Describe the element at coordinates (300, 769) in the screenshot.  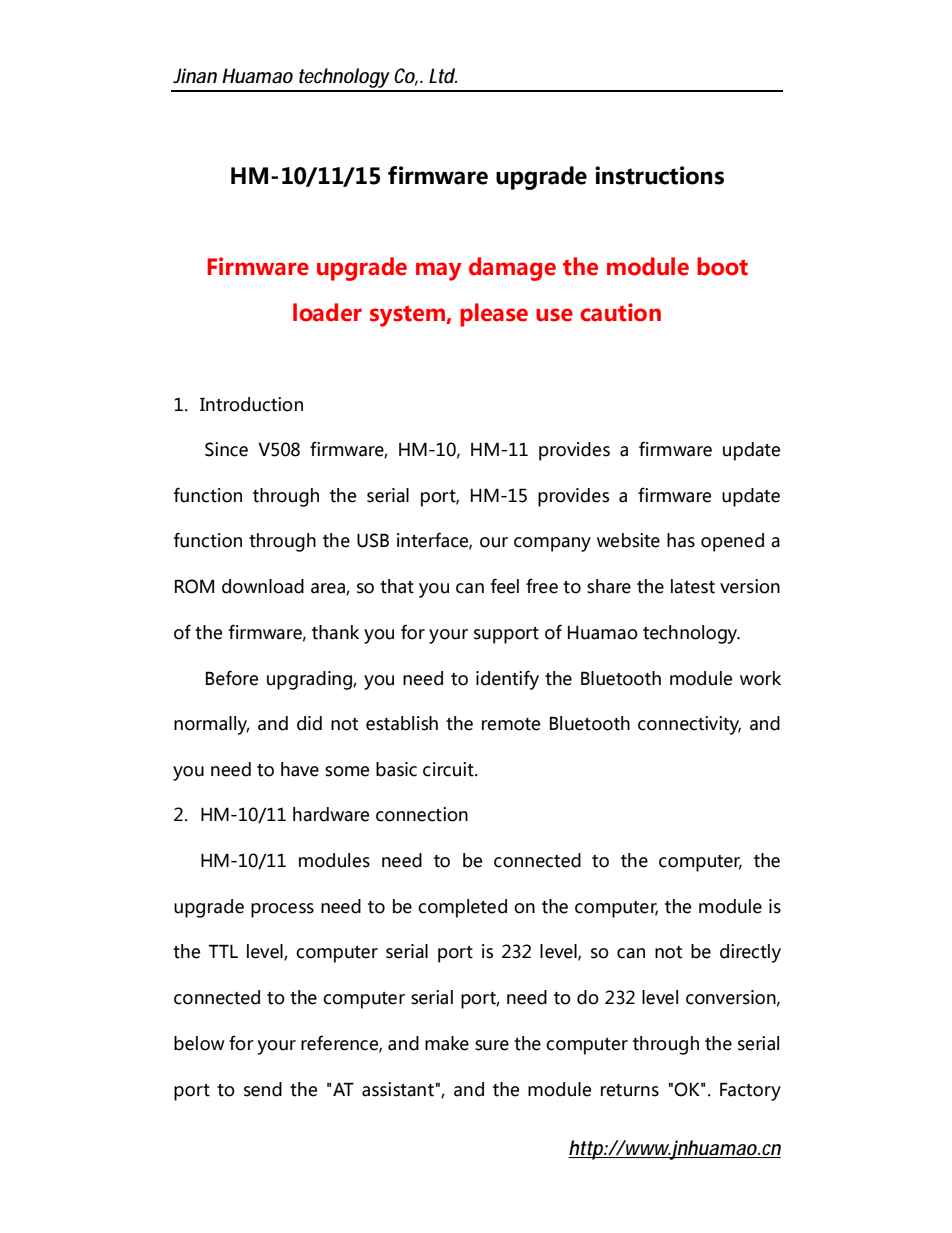
I see `have` at that location.
